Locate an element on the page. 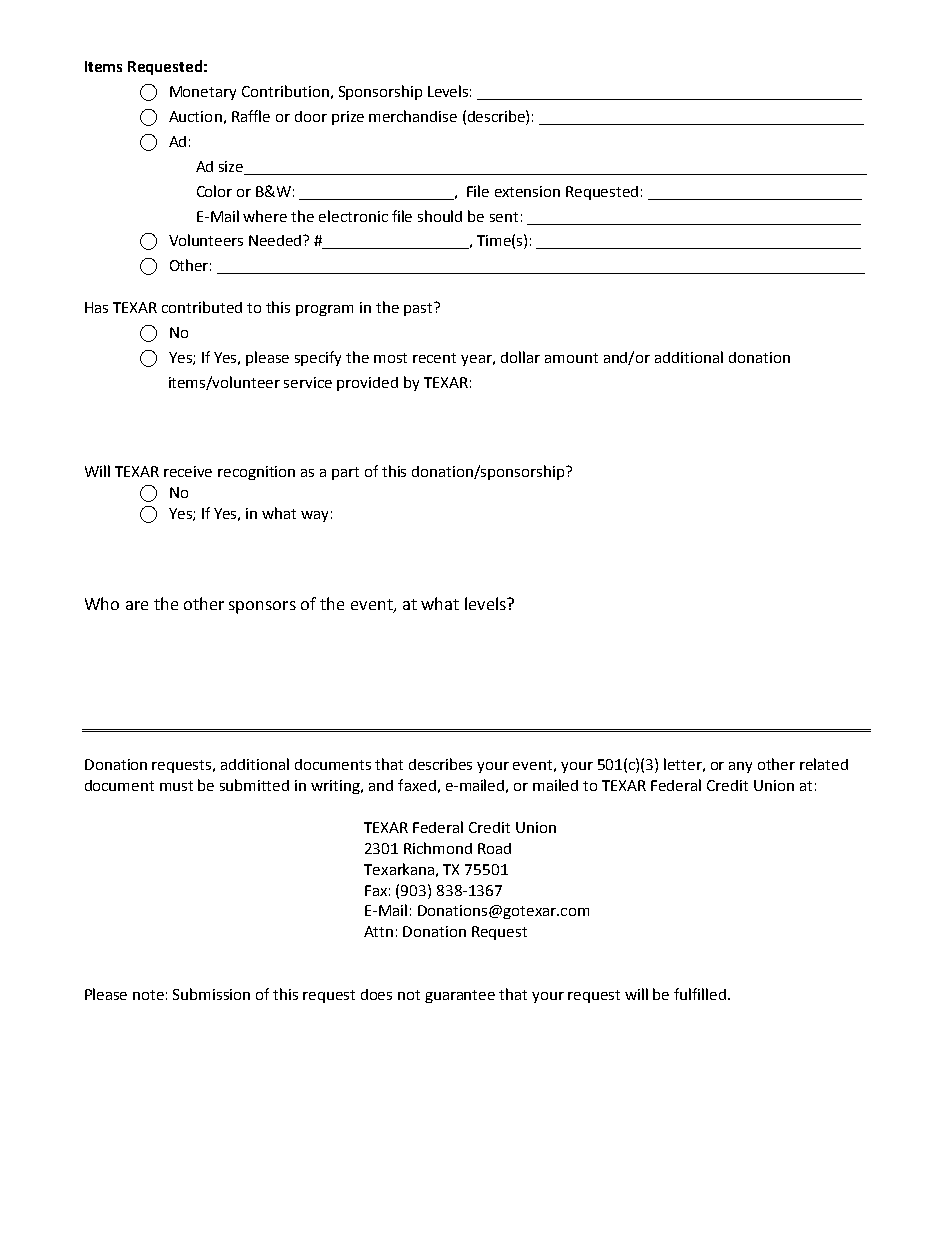  recent is located at coordinates (434, 358).
